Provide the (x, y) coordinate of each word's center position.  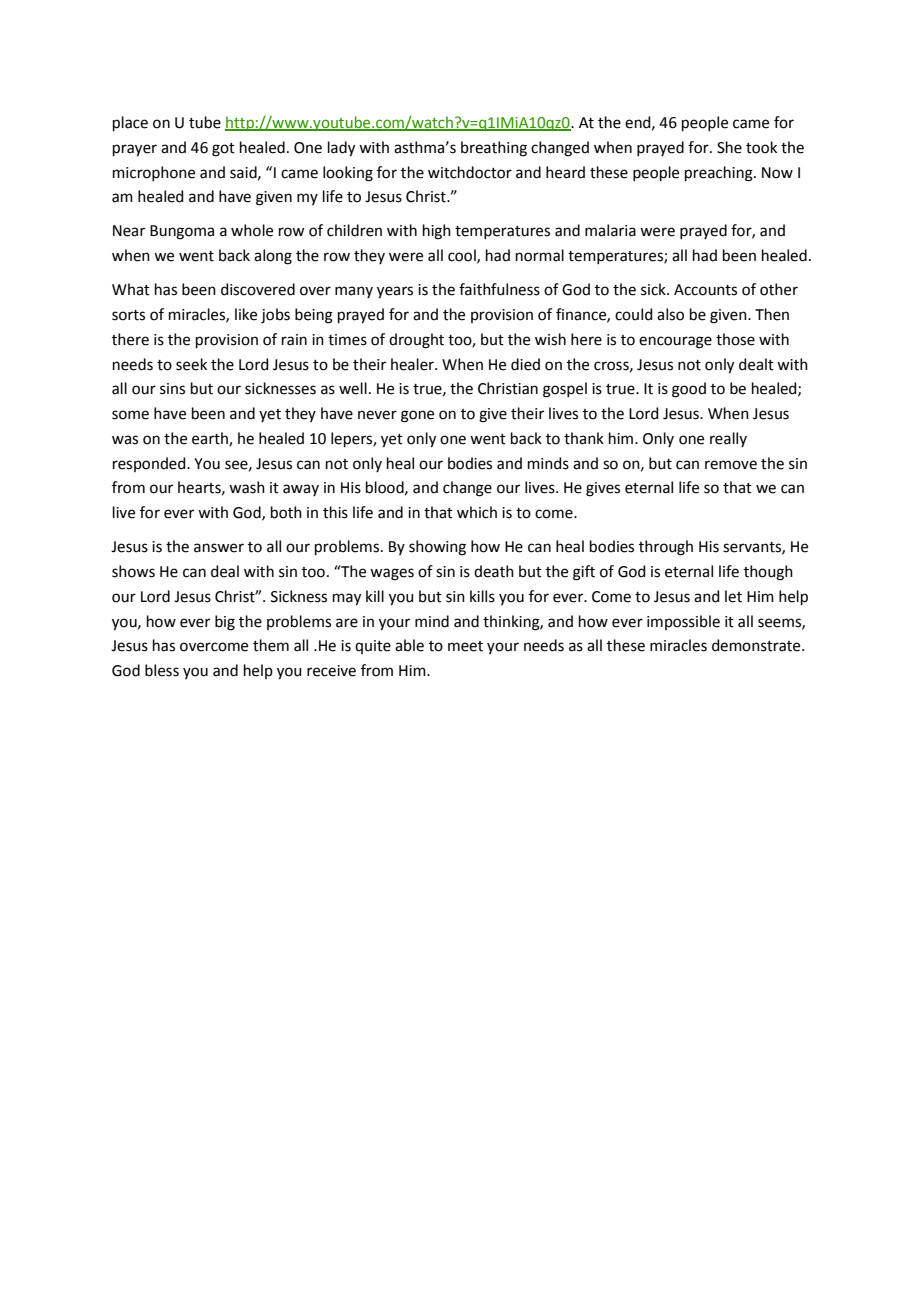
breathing (494, 149)
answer (219, 548)
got (223, 150)
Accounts (705, 290)
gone (417, 416)
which (477, 512)
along (273, 257)
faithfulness (499, 289)
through (666, 548)
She (729, 147)
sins (172, 389)
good (689, 390)
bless (162, 670)
